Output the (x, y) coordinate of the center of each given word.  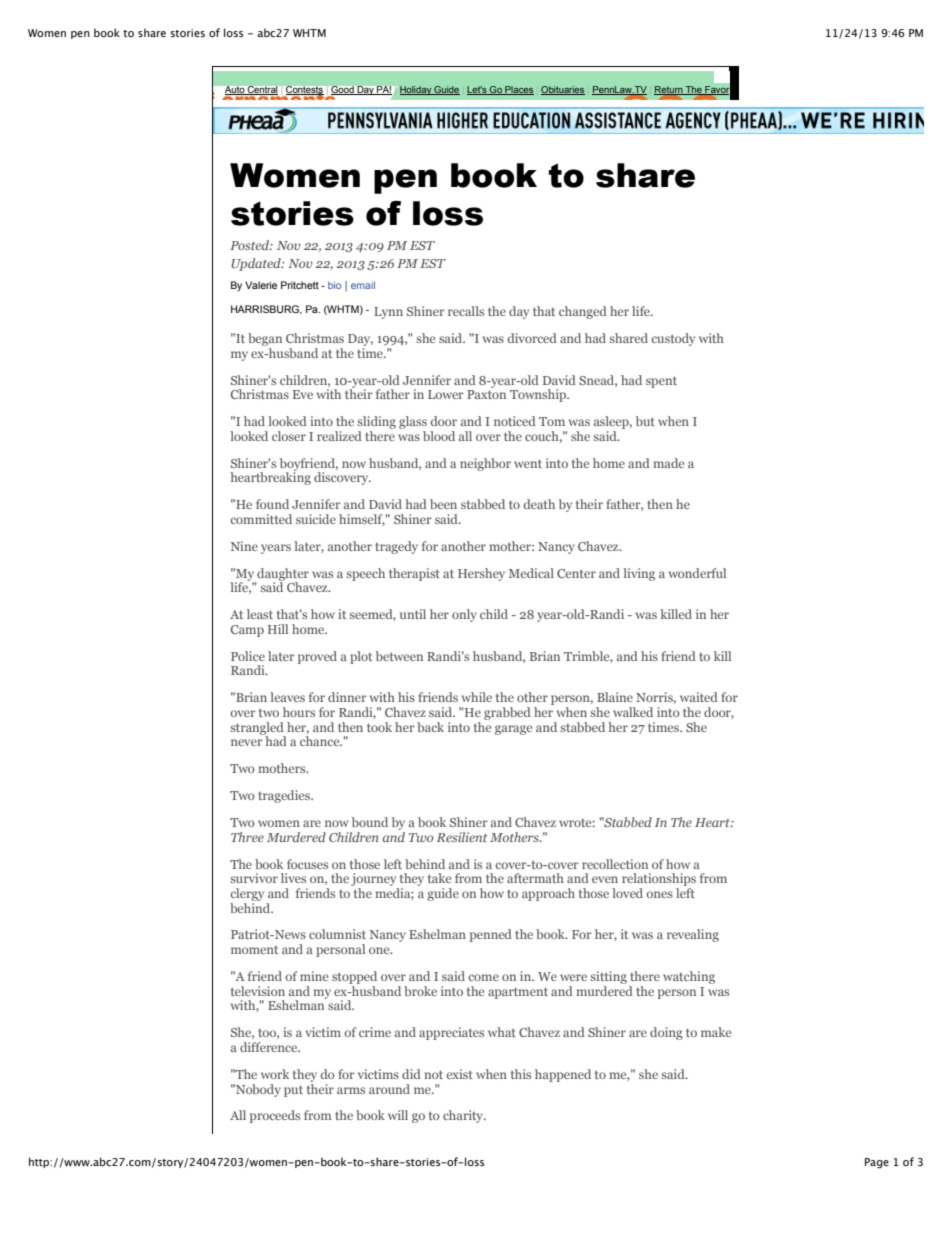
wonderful (697, 573)
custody (673, 339)
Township (539, 395)
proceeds (275, 1116)
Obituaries (563, 90)
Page (877, 1163)
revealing (693, 935)
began (265, 339)
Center (576, 573)
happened (563, 1075)
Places (518, 90)
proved (317, 657)
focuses (307, 864)
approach (548, 894)
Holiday (416, 90)
